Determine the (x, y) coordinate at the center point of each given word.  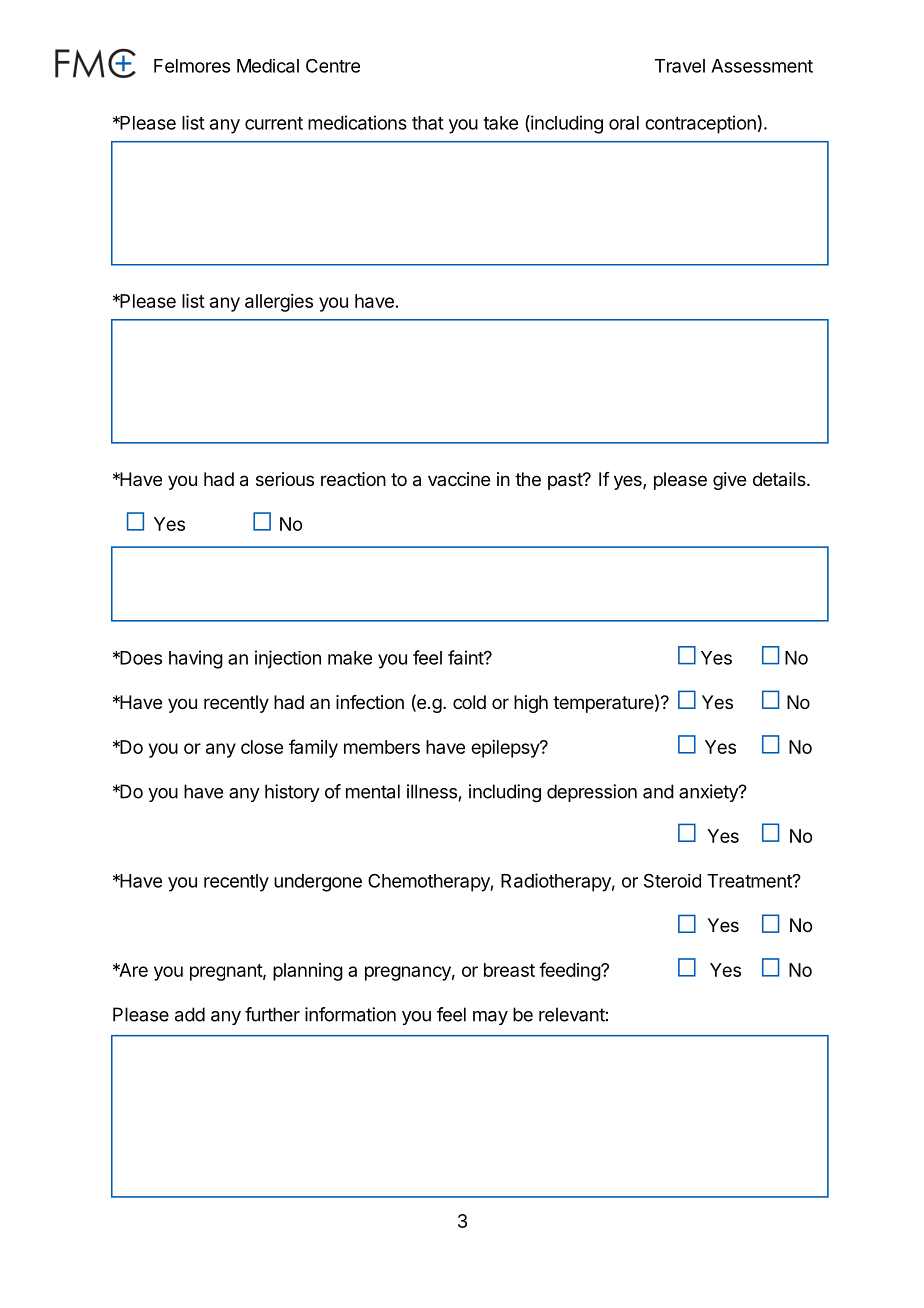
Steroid (672, 880)
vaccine (459, 479)
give (729, 481)
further (272, 1014)
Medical (268, 66)
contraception (700, 124)
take (500, 123)
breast (509, 970)
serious (285, 479)
